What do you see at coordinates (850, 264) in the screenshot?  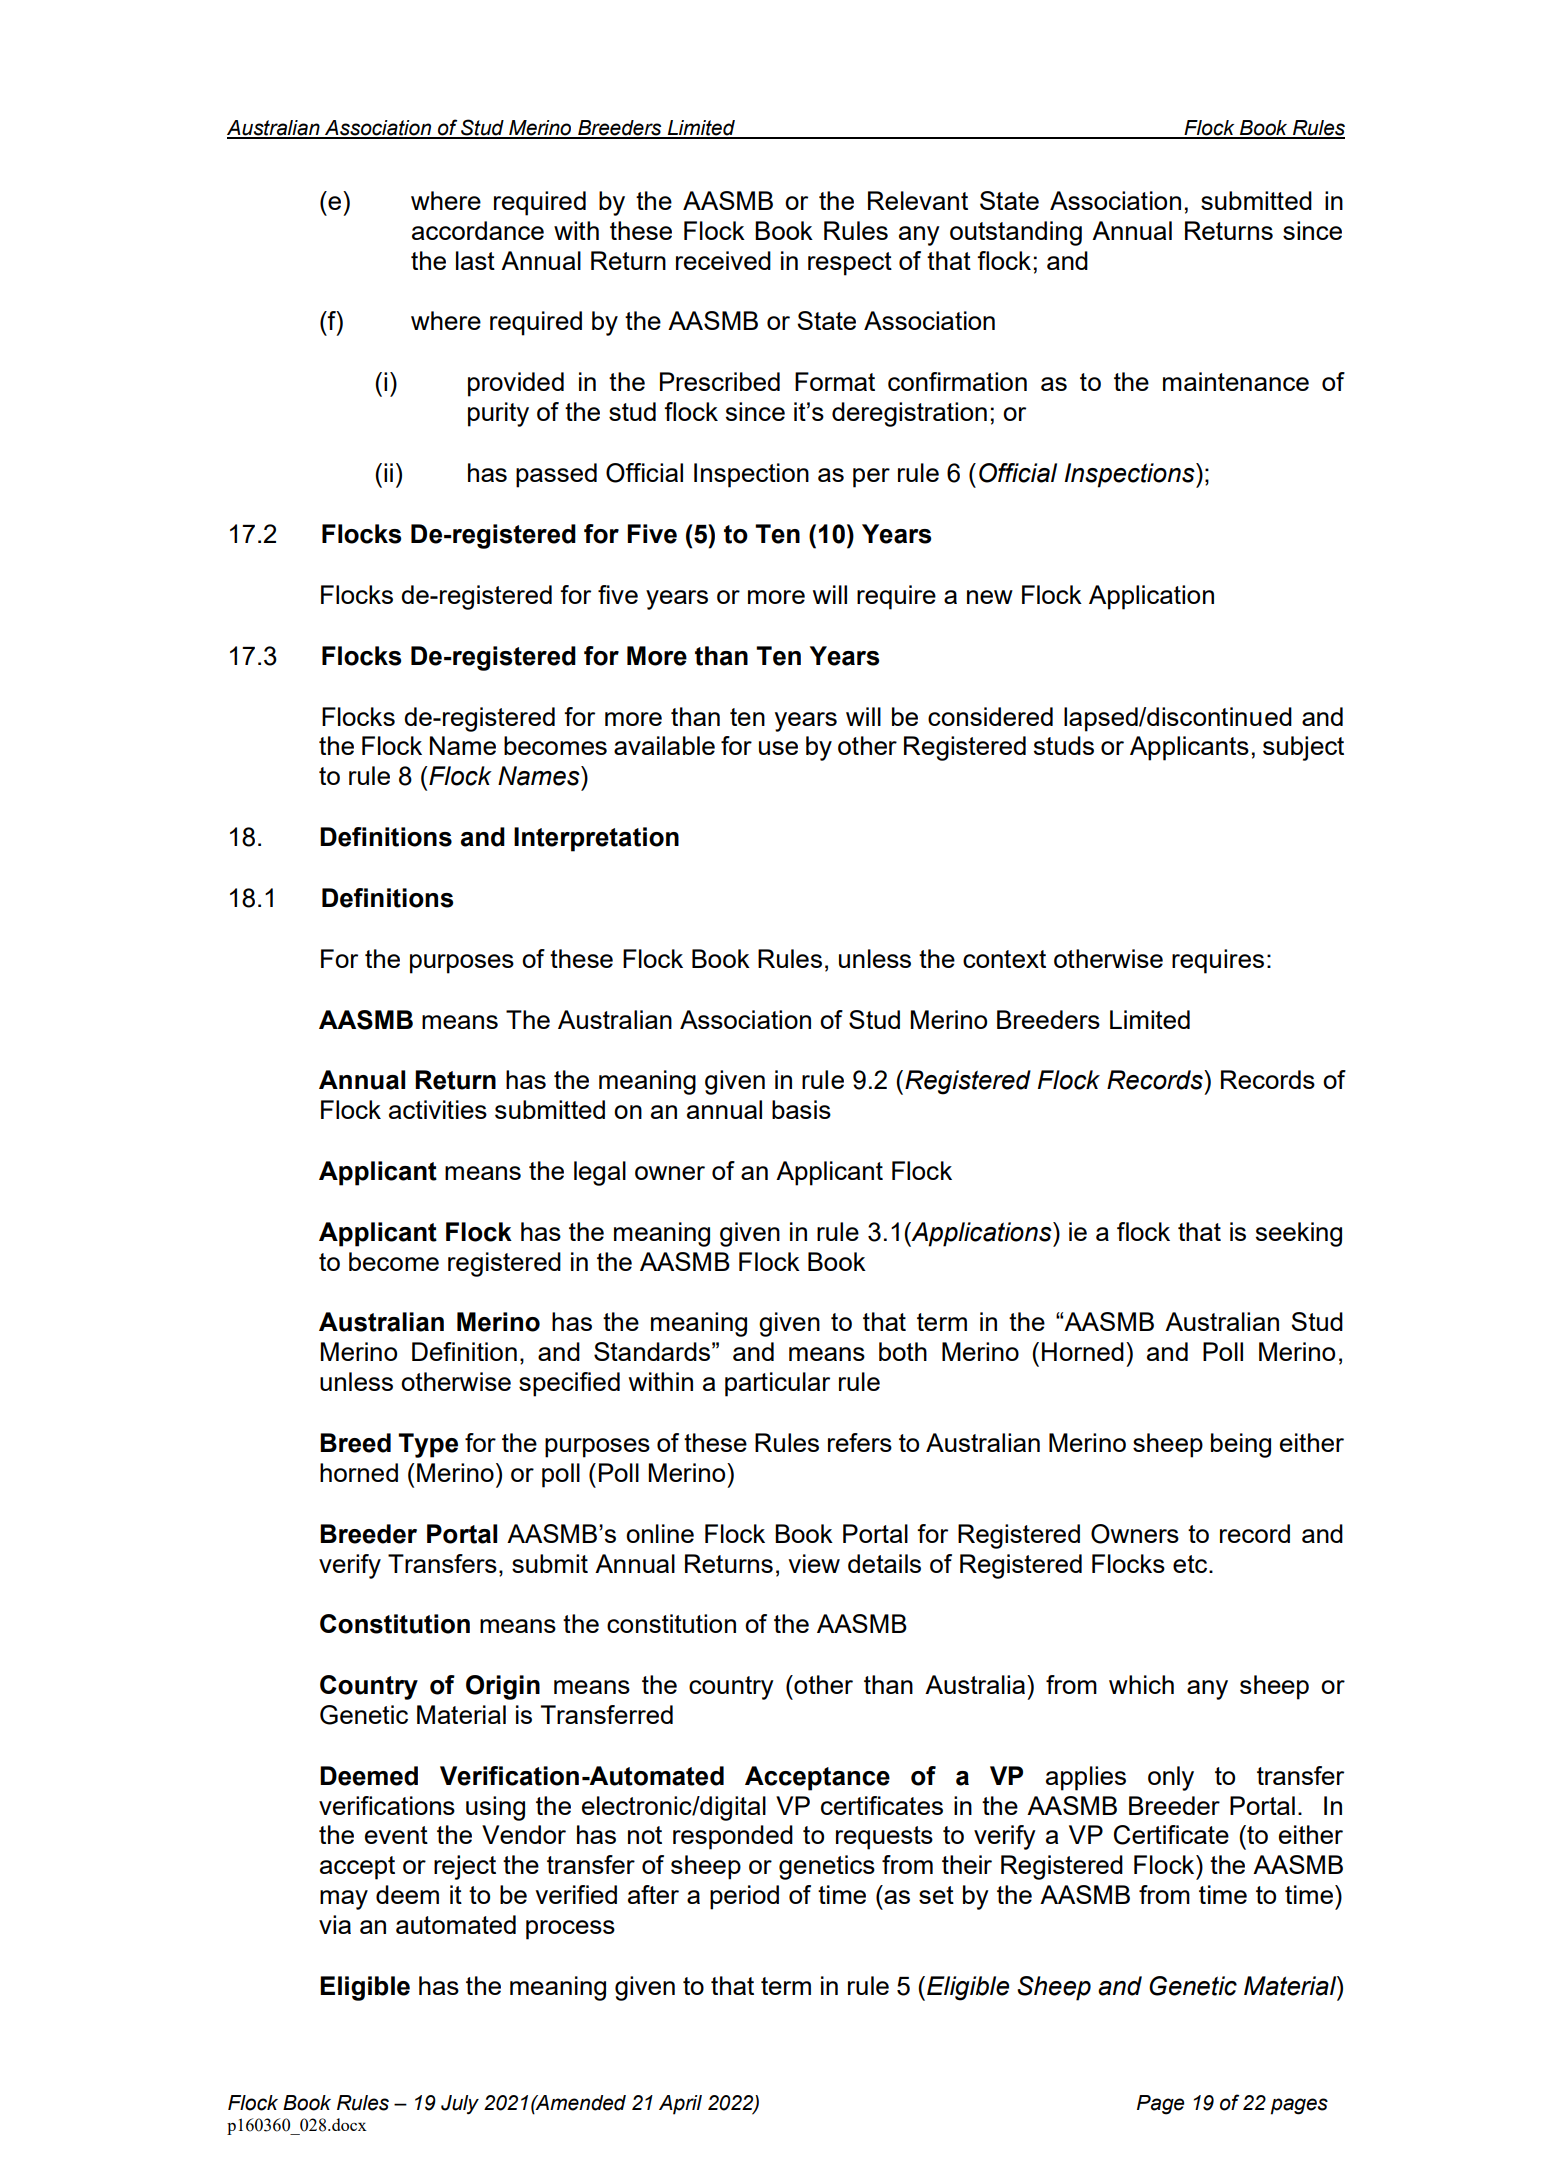 I see `respect` at bounding box center [850, 264].
